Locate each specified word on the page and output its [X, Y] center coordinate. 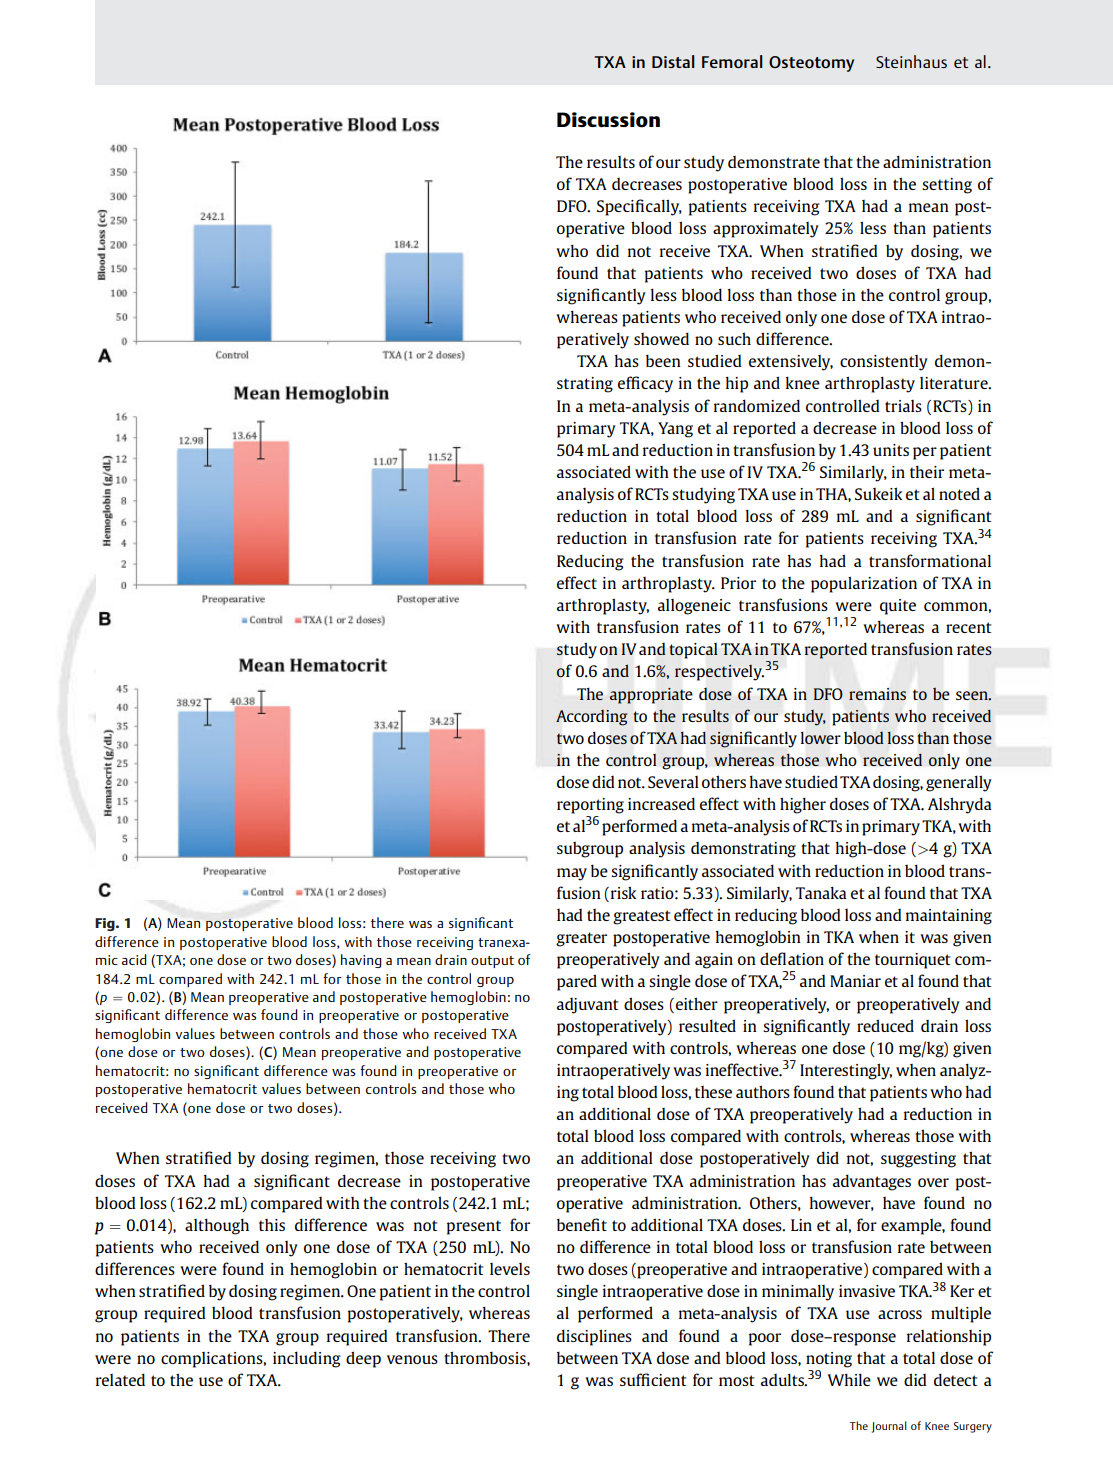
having [361, 961]
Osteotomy [811, 64]
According [591, 718]
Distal [673, 61]
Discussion [608, 120]
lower [821, 738]
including [307, 1359]
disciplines [594, 1337]
